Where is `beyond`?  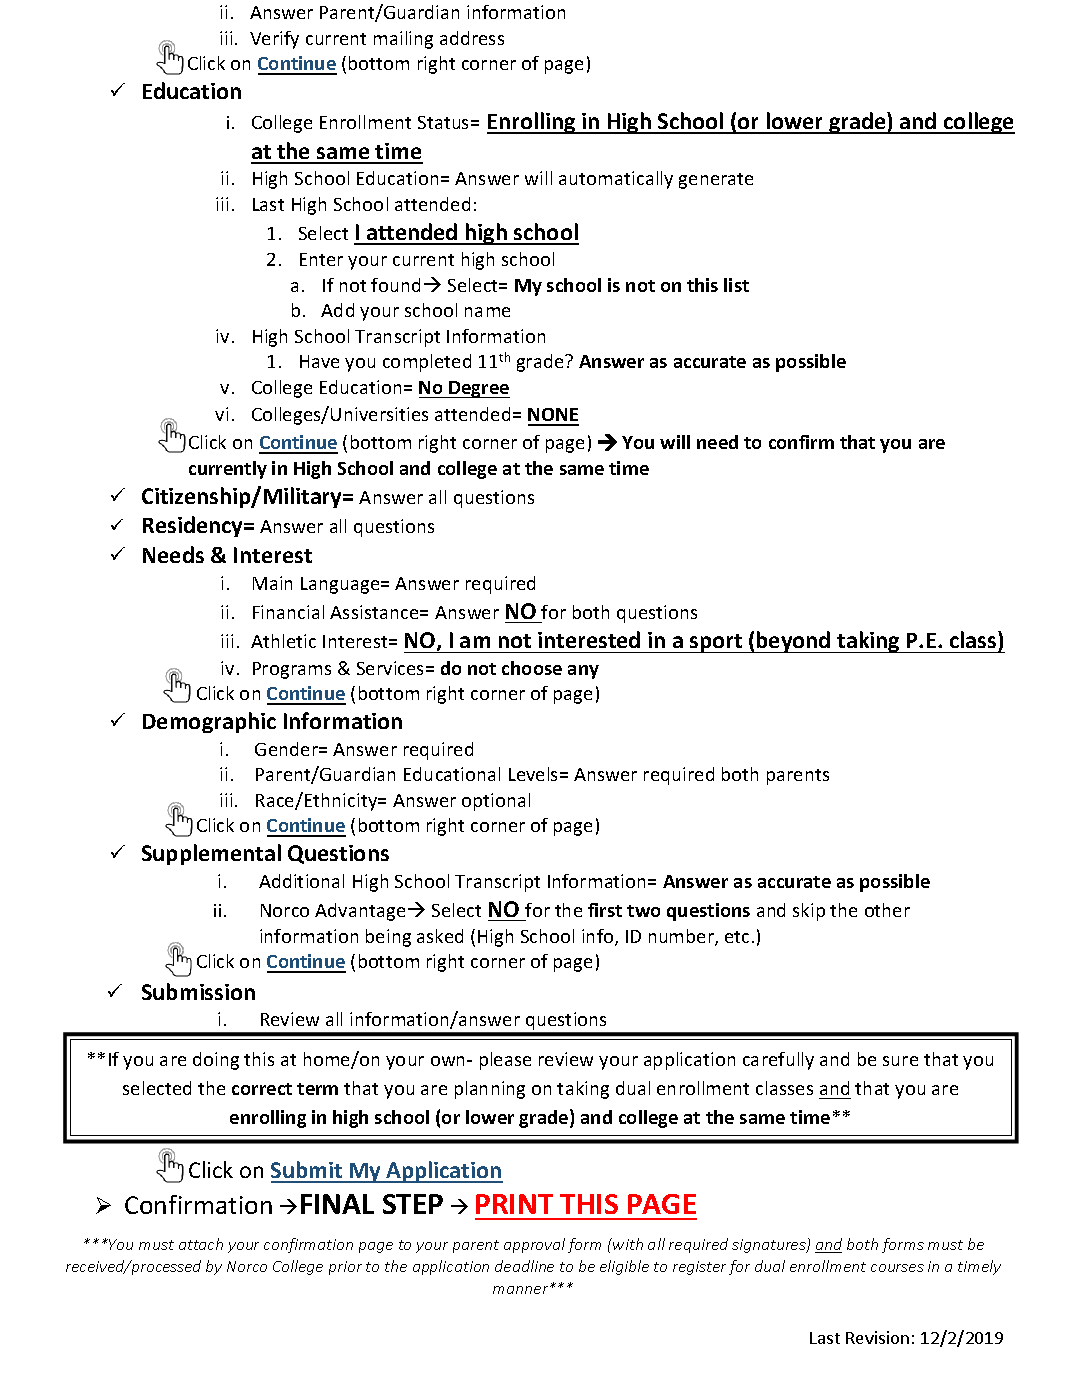 beyond is located at coordinates (794, 642).
